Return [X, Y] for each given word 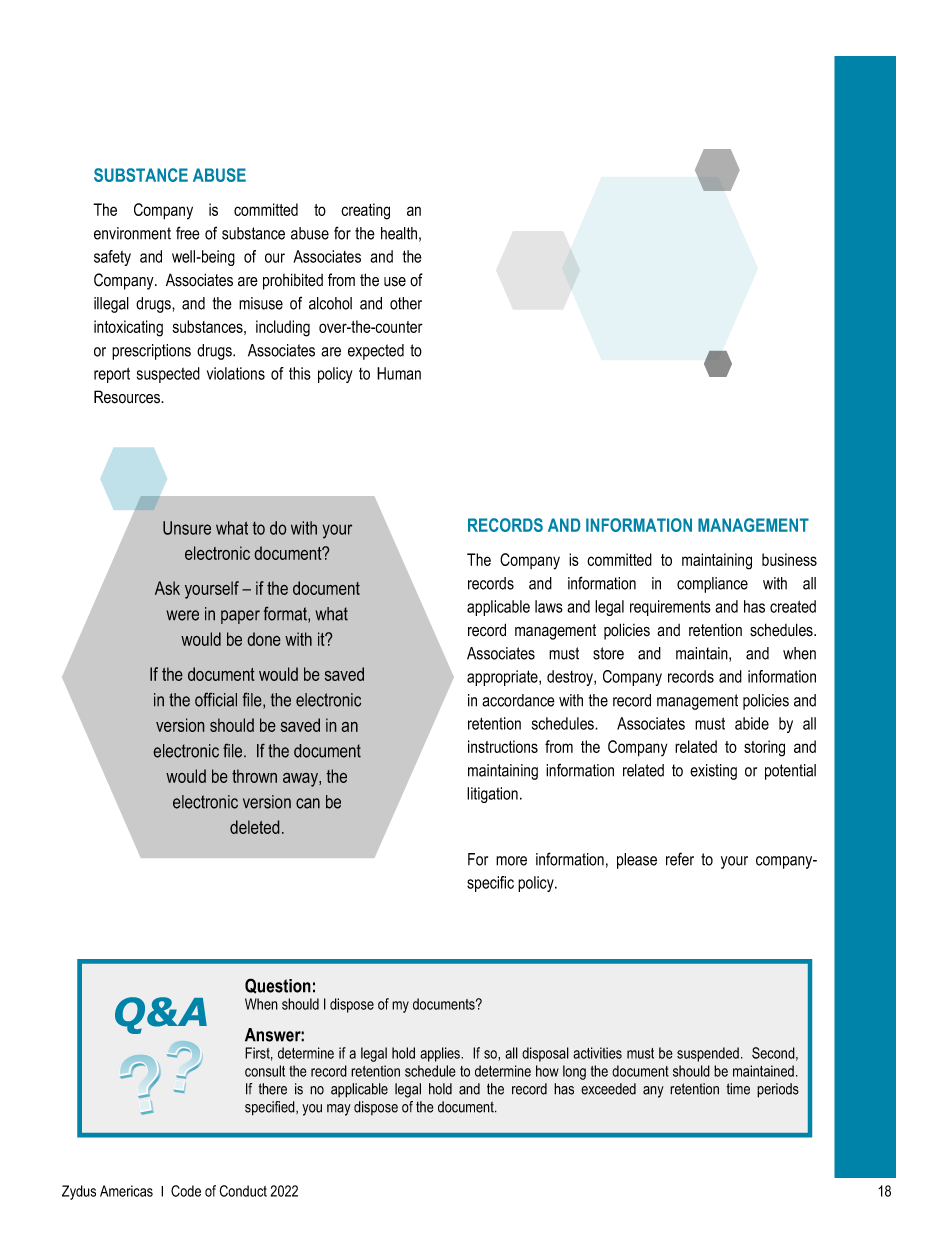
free [188, 233]
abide [752, 723]
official [216, 699]
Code [186, 1191]
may [339, 1110]
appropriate [503, 678]
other [406, 303]
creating [365, 211]
